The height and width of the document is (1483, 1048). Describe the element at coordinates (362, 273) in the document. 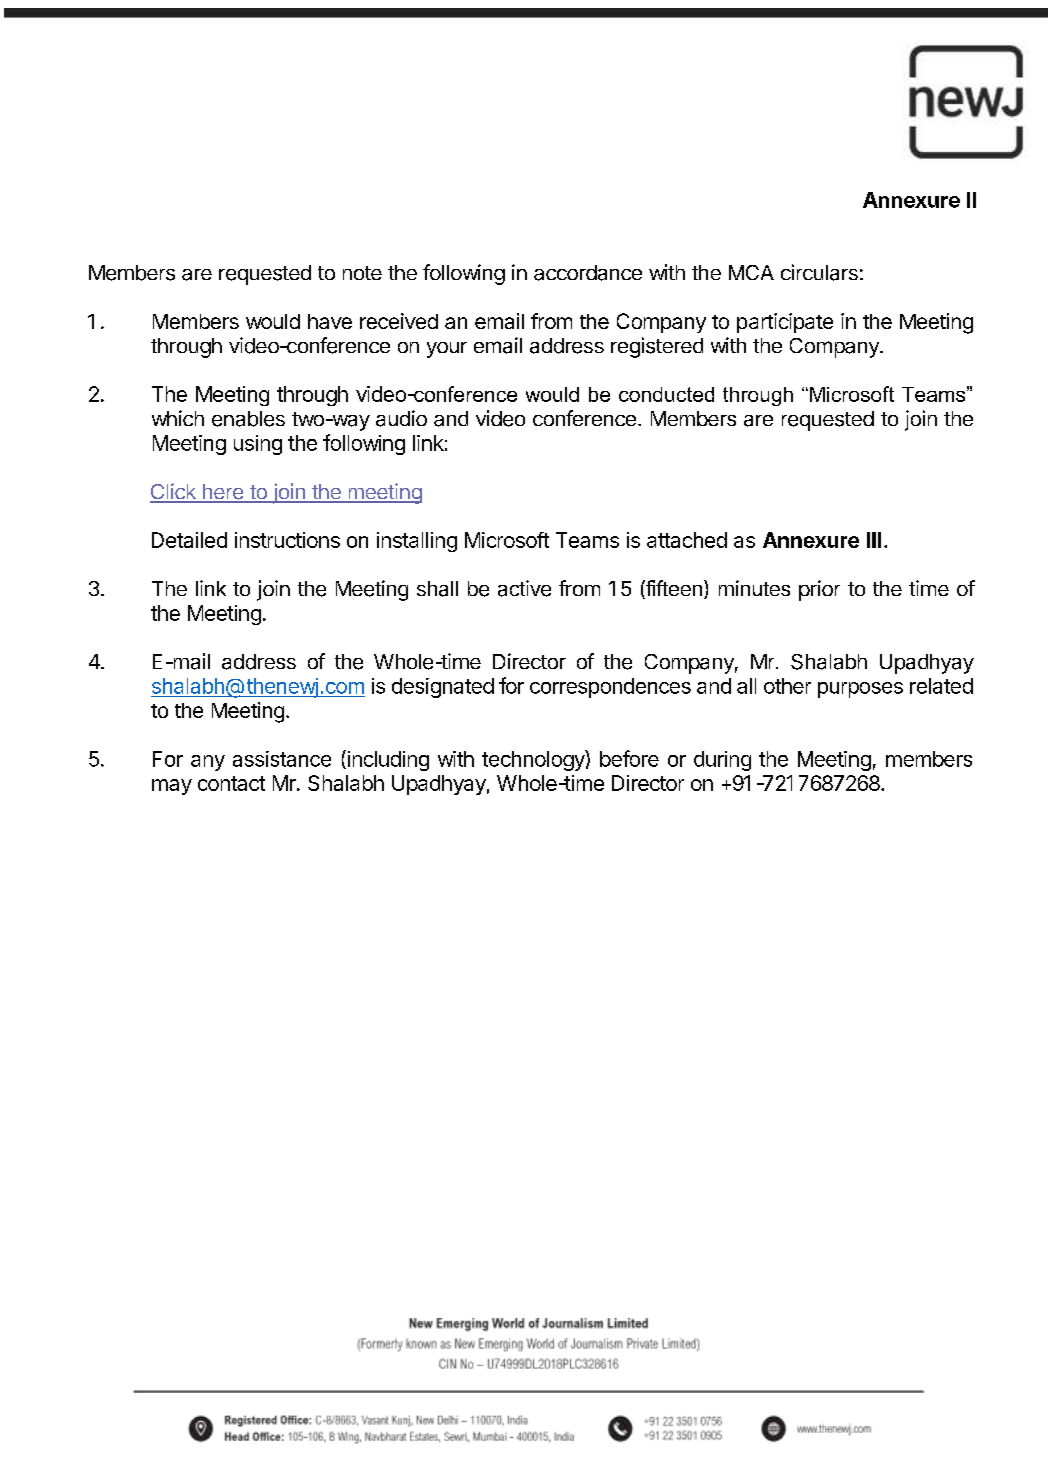

I see `note` at that location.
